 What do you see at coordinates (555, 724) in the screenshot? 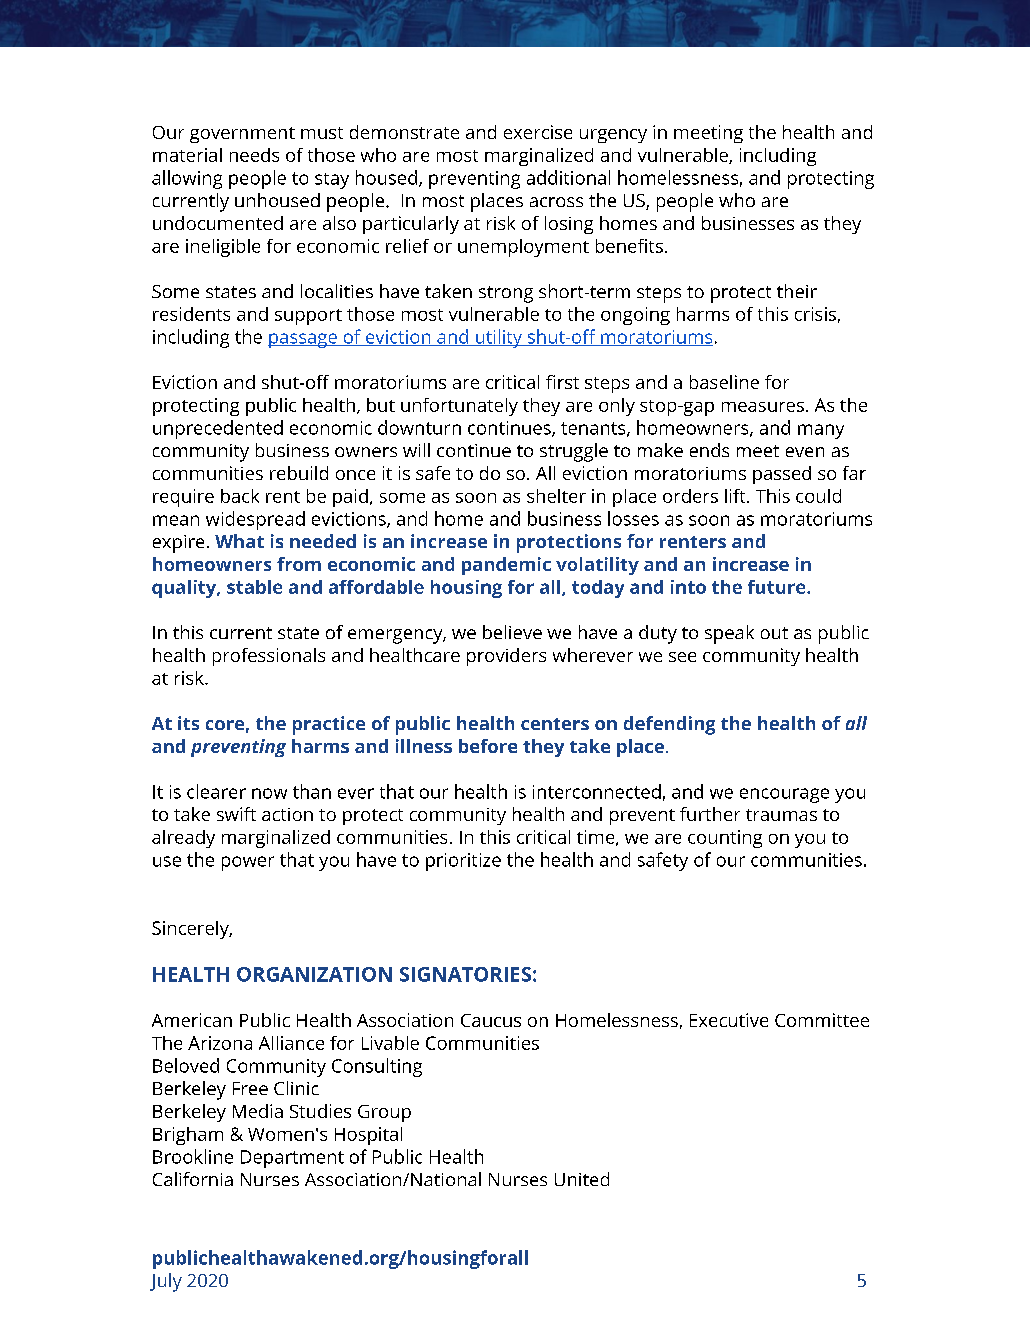
I see `centers` at bounding box center [555, 724].
